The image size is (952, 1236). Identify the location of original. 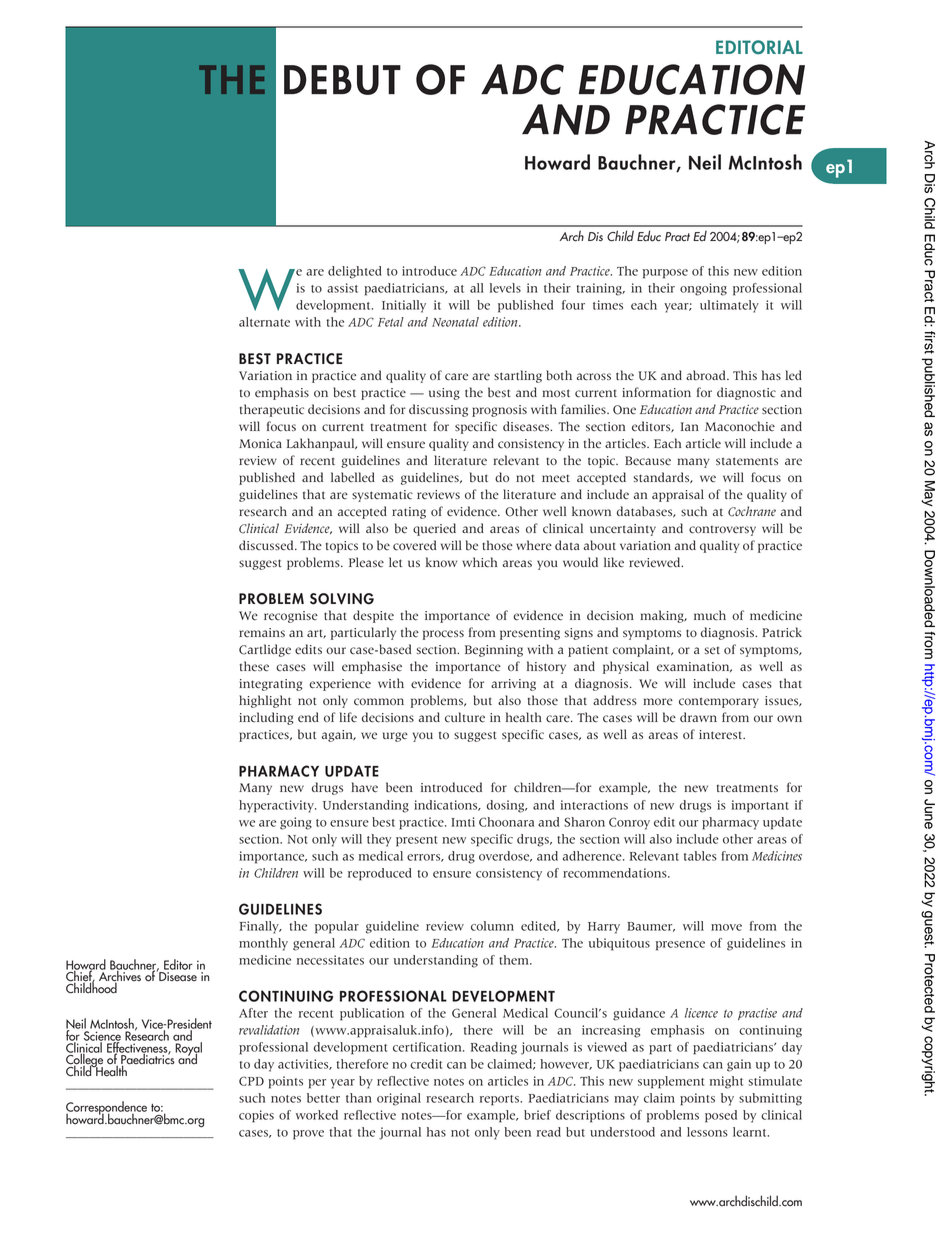
(399, 1099).
